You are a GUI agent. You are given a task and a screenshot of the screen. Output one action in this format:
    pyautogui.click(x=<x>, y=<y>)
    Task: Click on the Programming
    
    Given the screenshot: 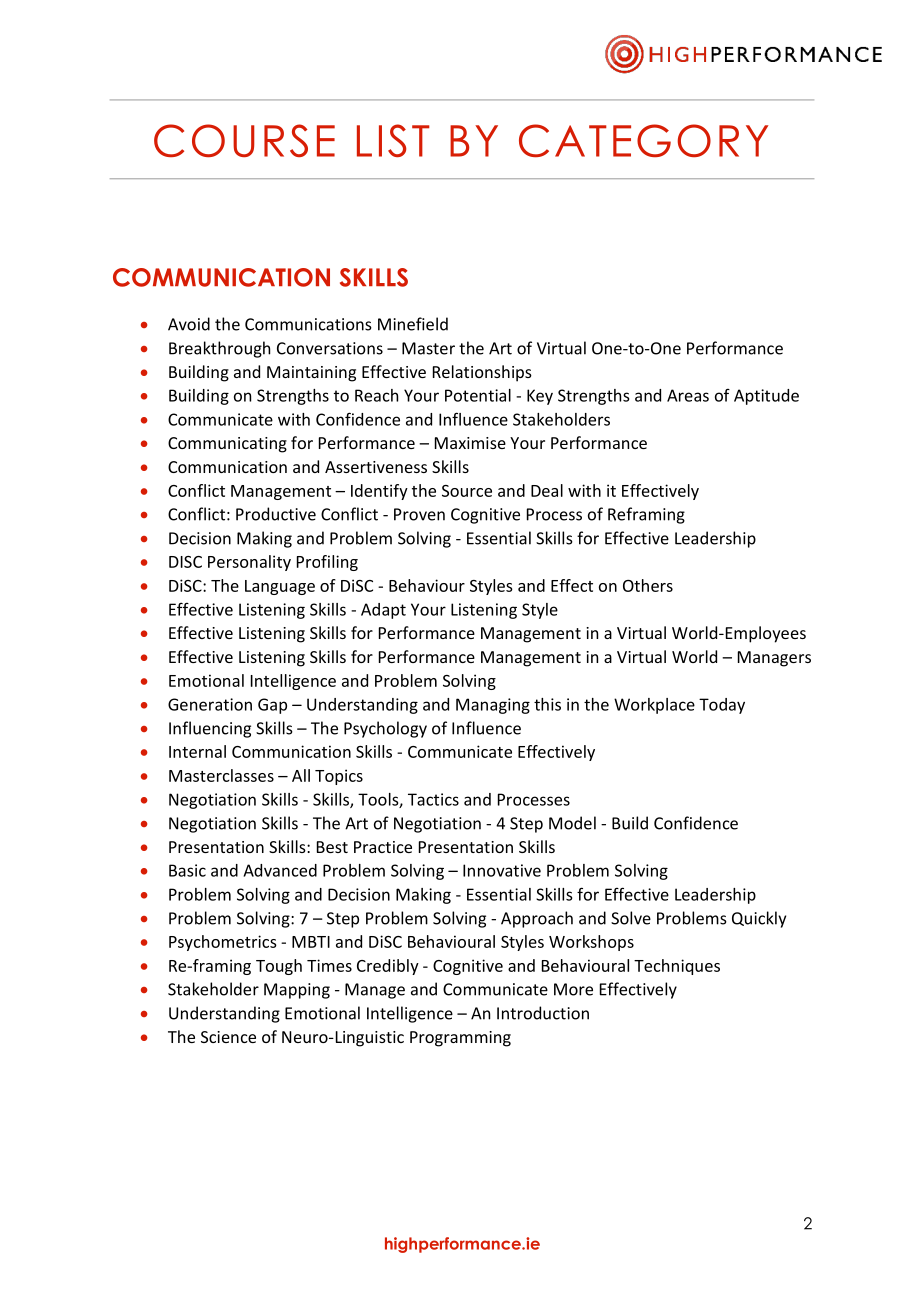 What is the action you would take?
    pyautogui.click(x=460, y=1039)
